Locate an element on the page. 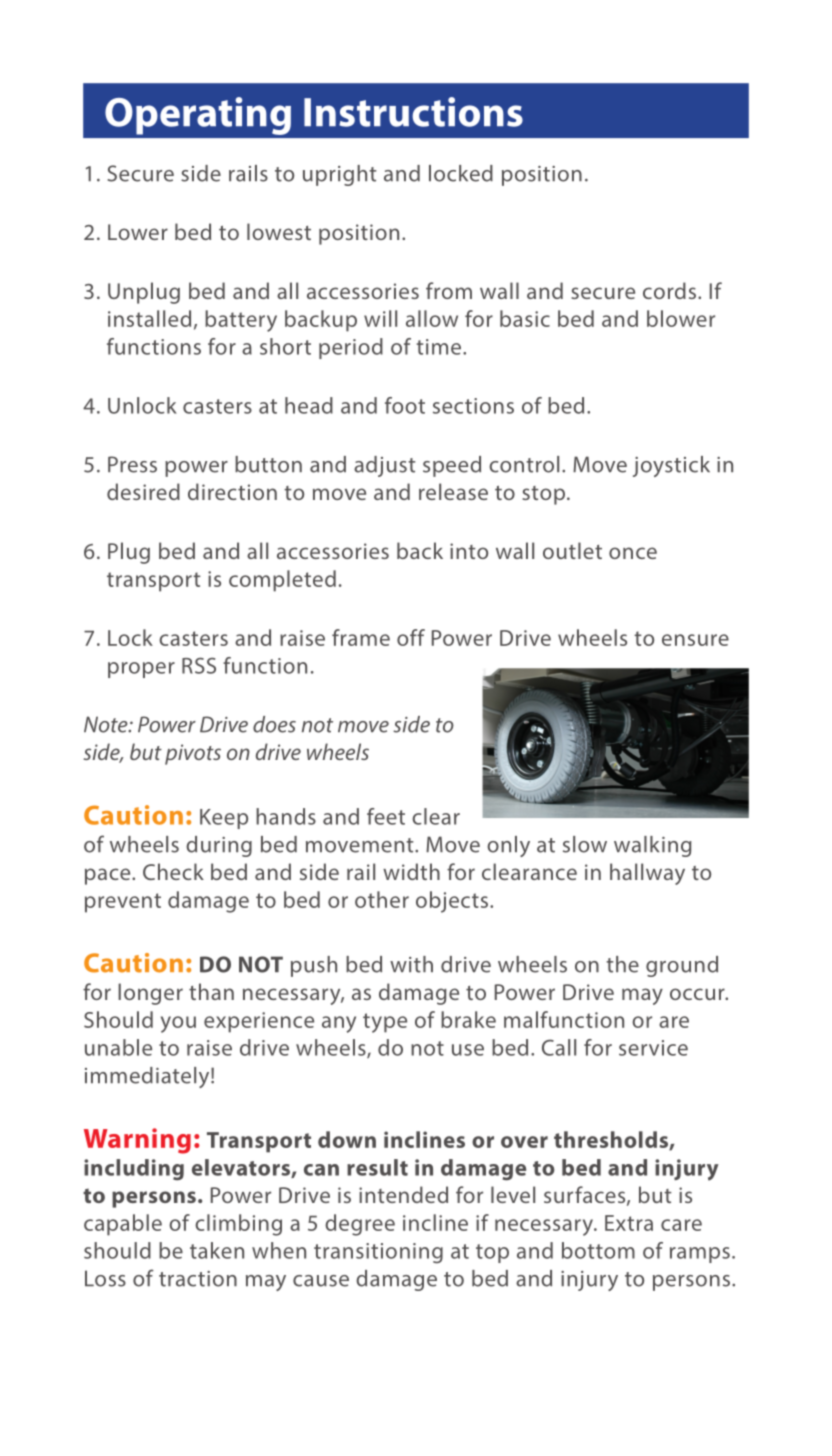 Image resolution: width=832 pixels, height=1456 pixels. ensure is located at coordinates (695, 640).
